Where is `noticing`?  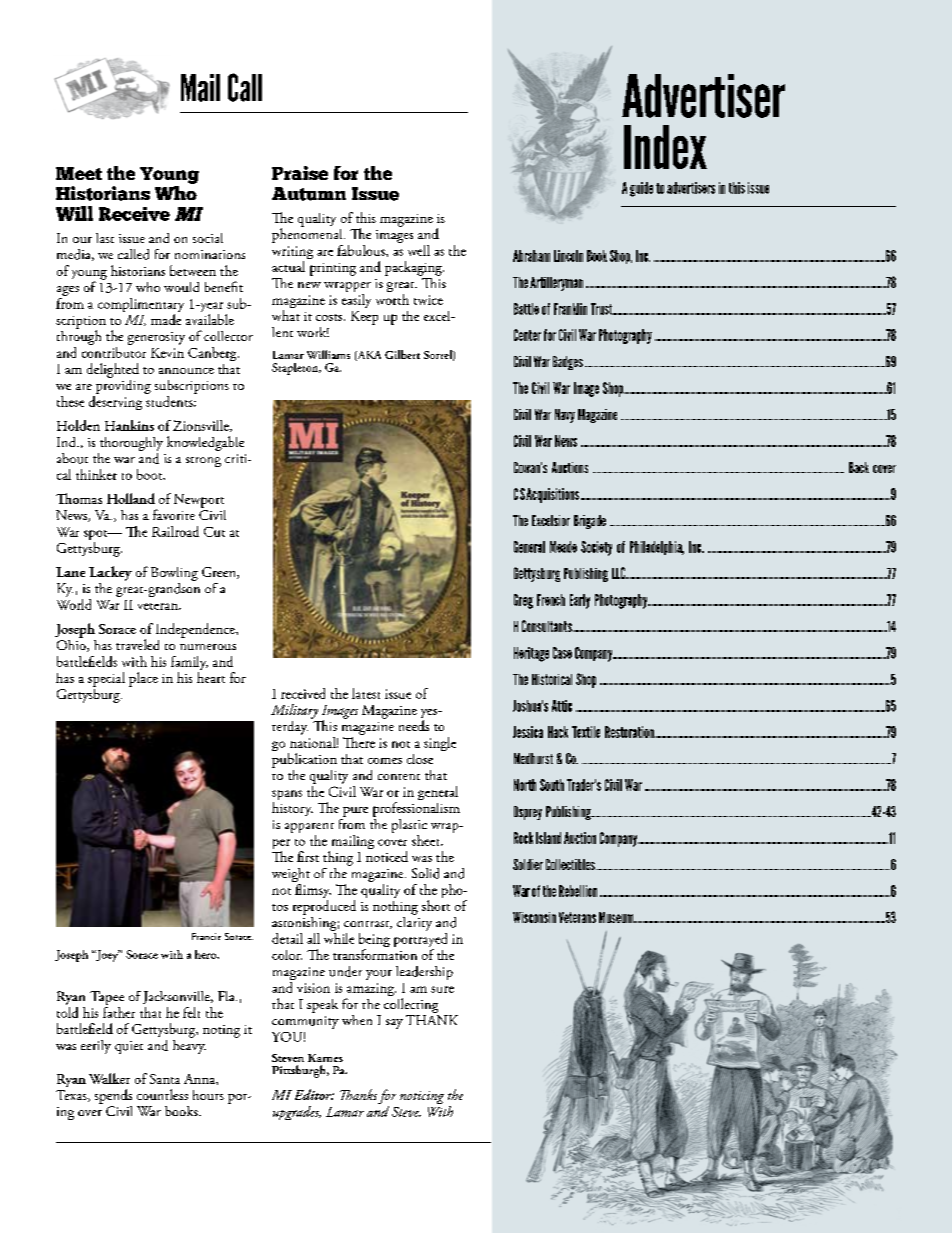 noticing is located at coordinates (422, 1097).
